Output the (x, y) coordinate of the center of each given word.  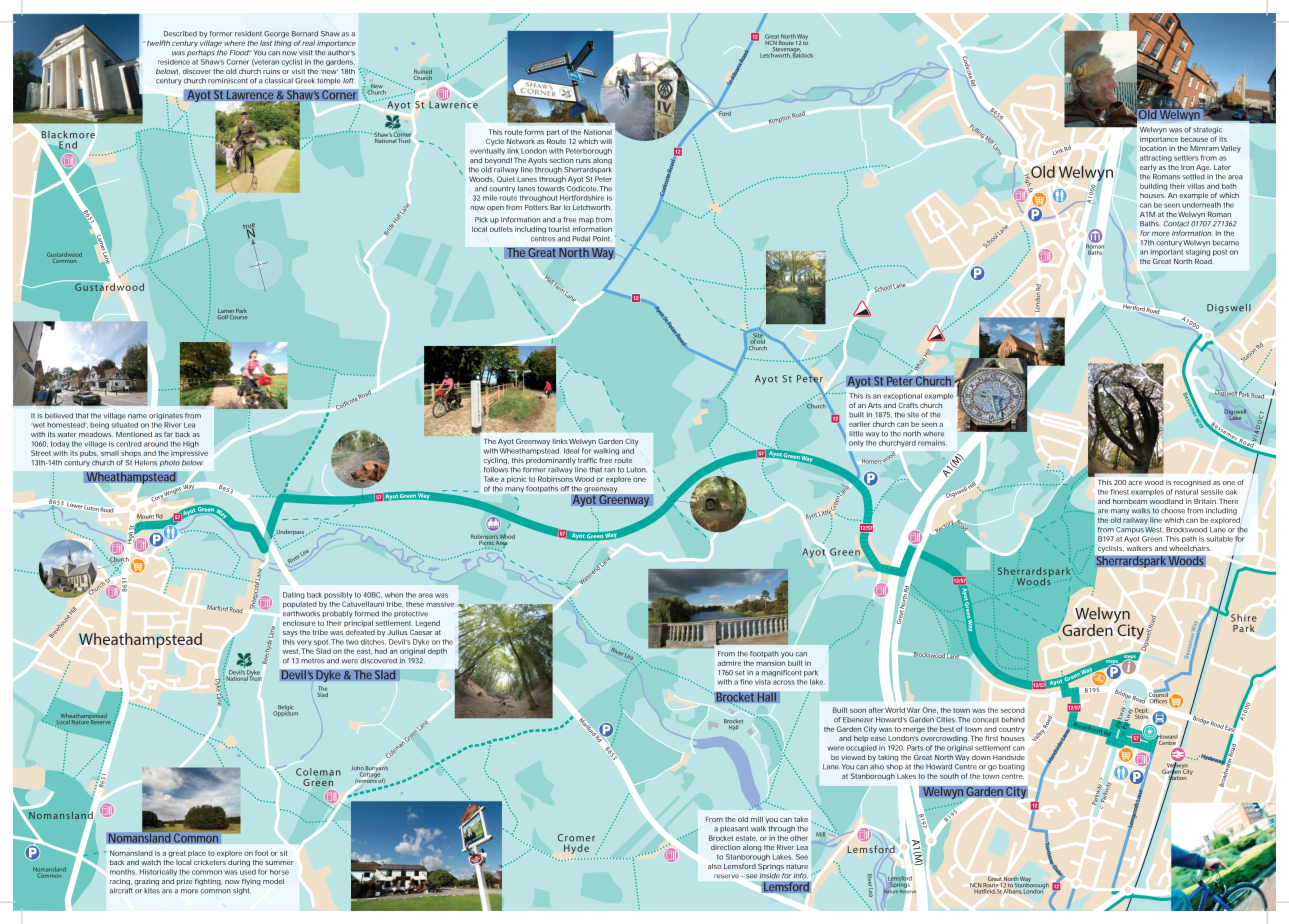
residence (174, 62)
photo (170, 463)
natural (1186, 492)
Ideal (571, 451)
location (1153, 148)
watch (151, 862)
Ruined (423, 72)
